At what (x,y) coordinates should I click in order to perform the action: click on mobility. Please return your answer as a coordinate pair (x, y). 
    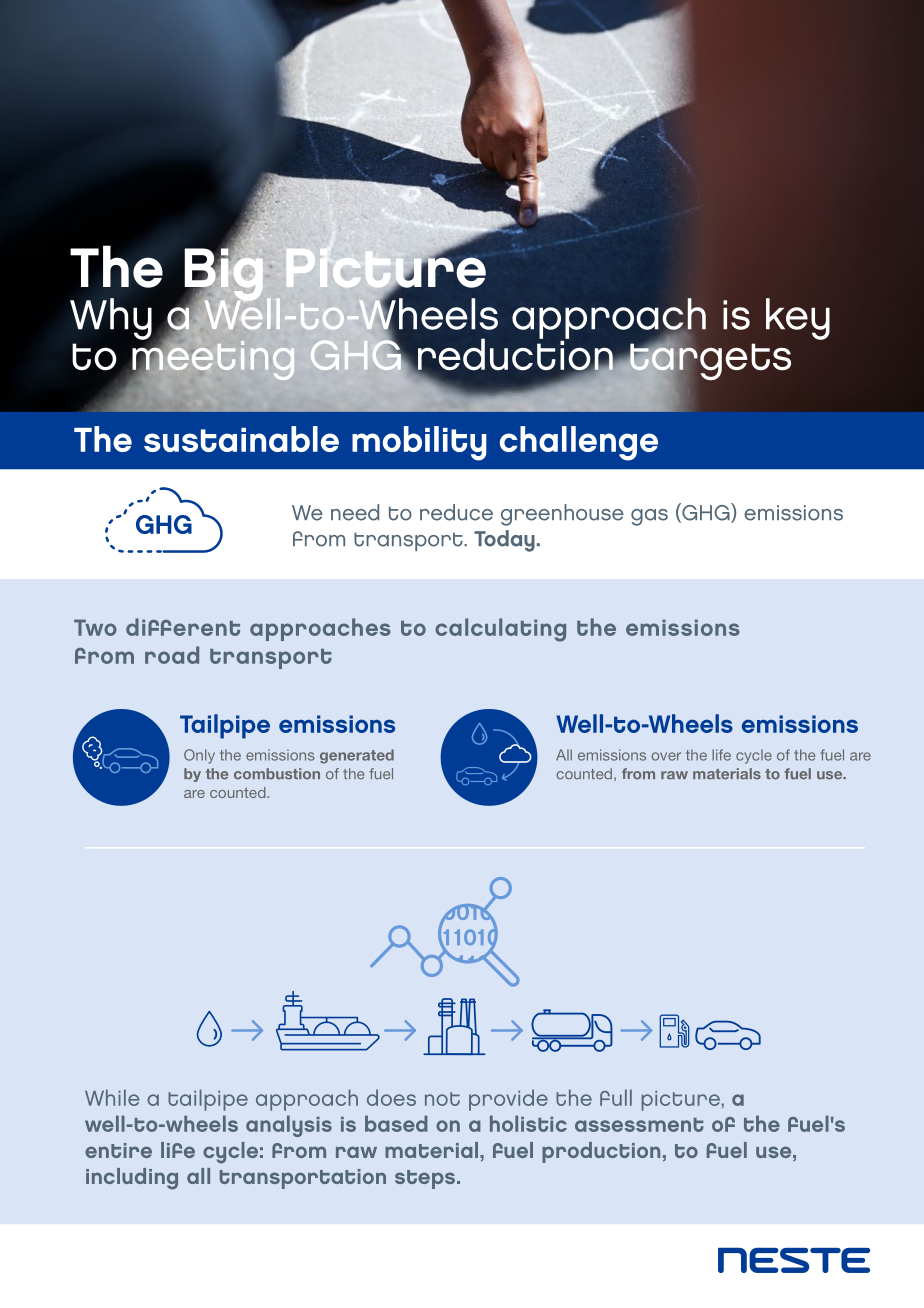
    Looking at the image, I should click on (419, 443).
